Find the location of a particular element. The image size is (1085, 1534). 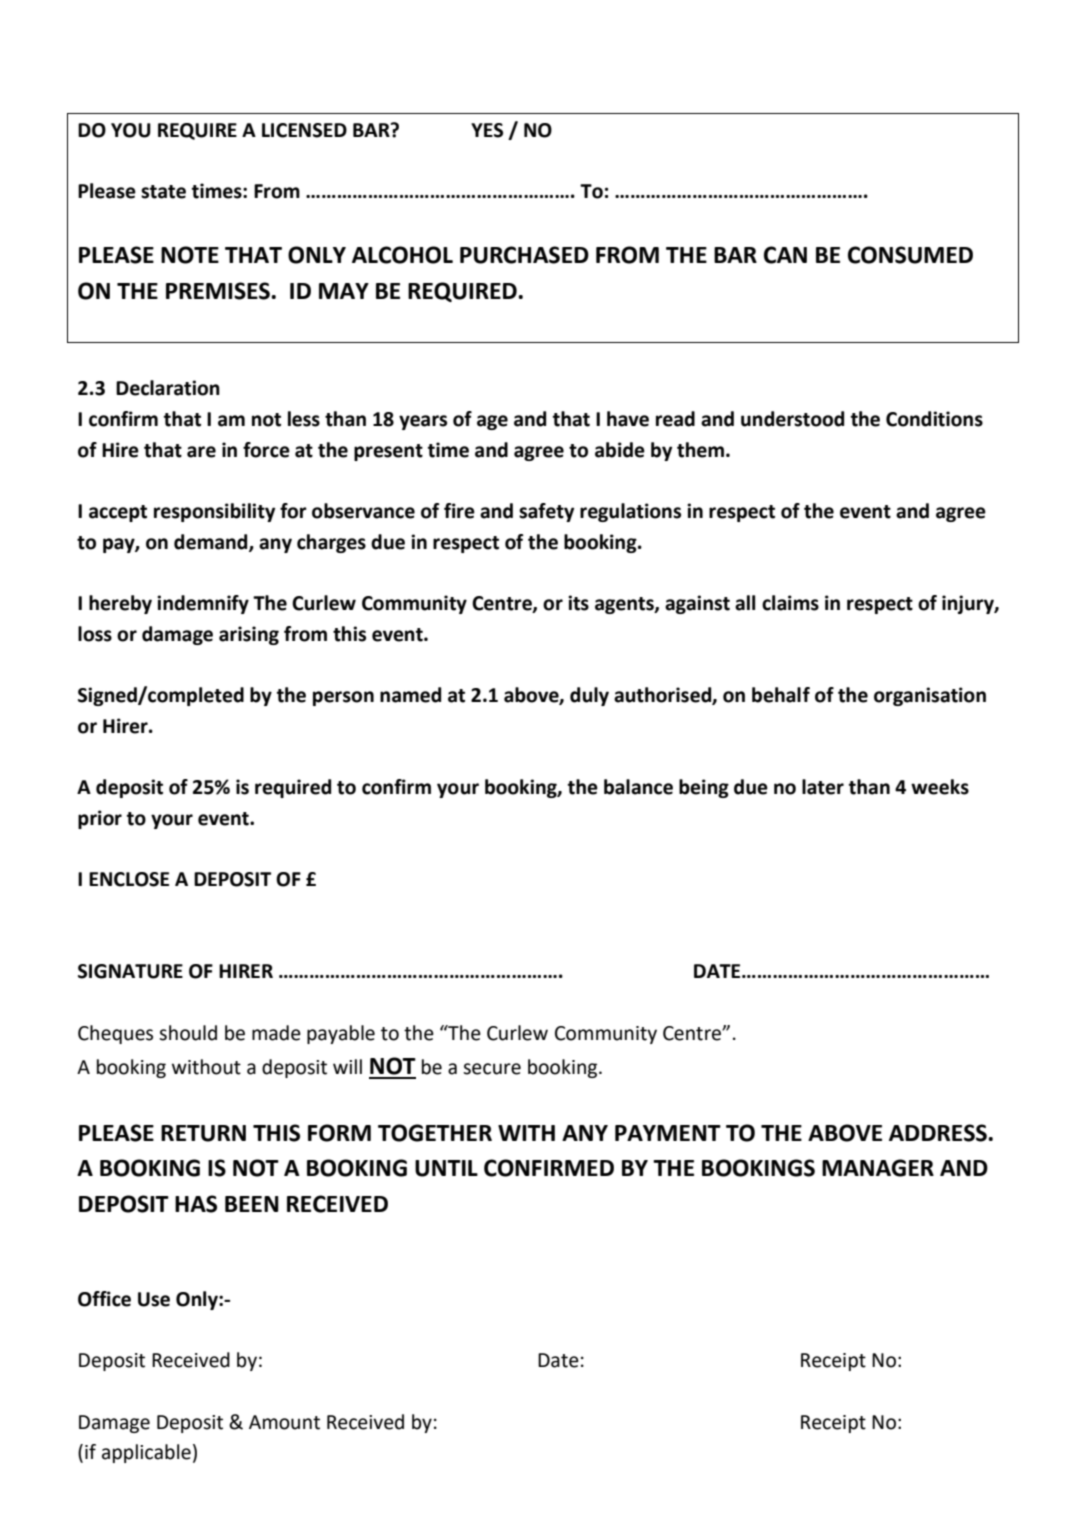

prior is located at coordinates (100, 819).
